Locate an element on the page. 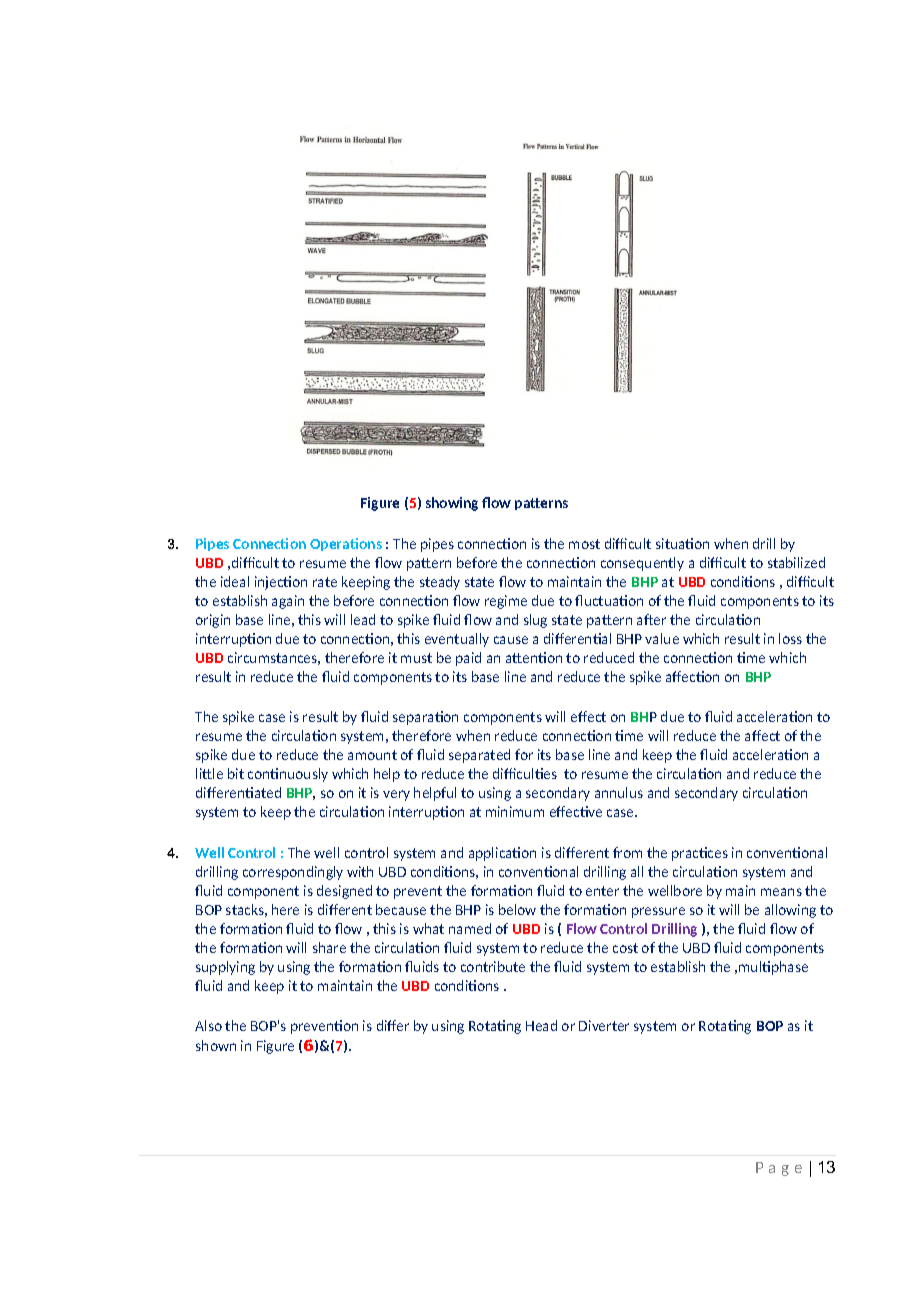 This document has width=924, height=1308. annulus is located at coordinates (619, 792).
